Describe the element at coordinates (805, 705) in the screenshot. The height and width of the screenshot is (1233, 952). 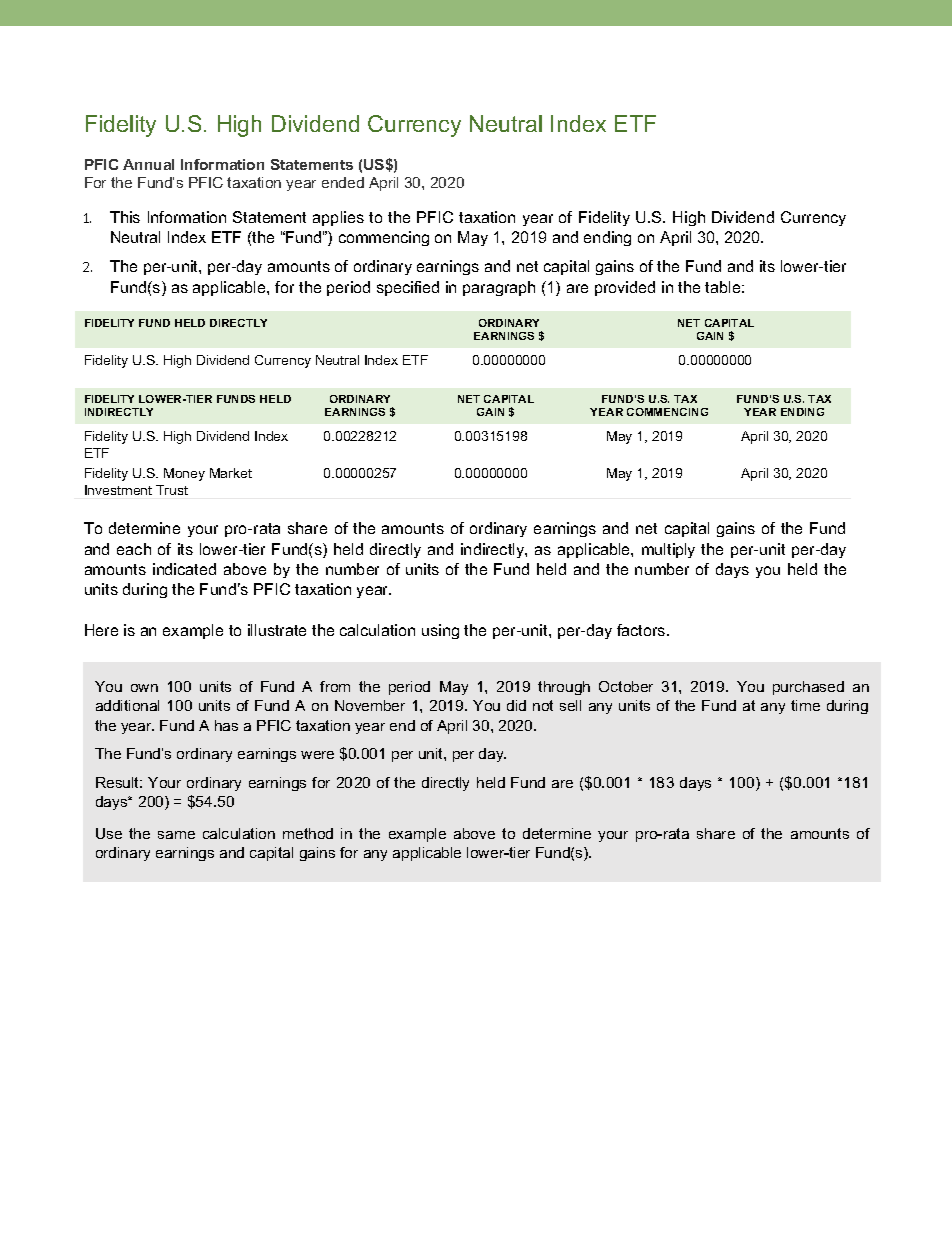
I see `time` at that location.
